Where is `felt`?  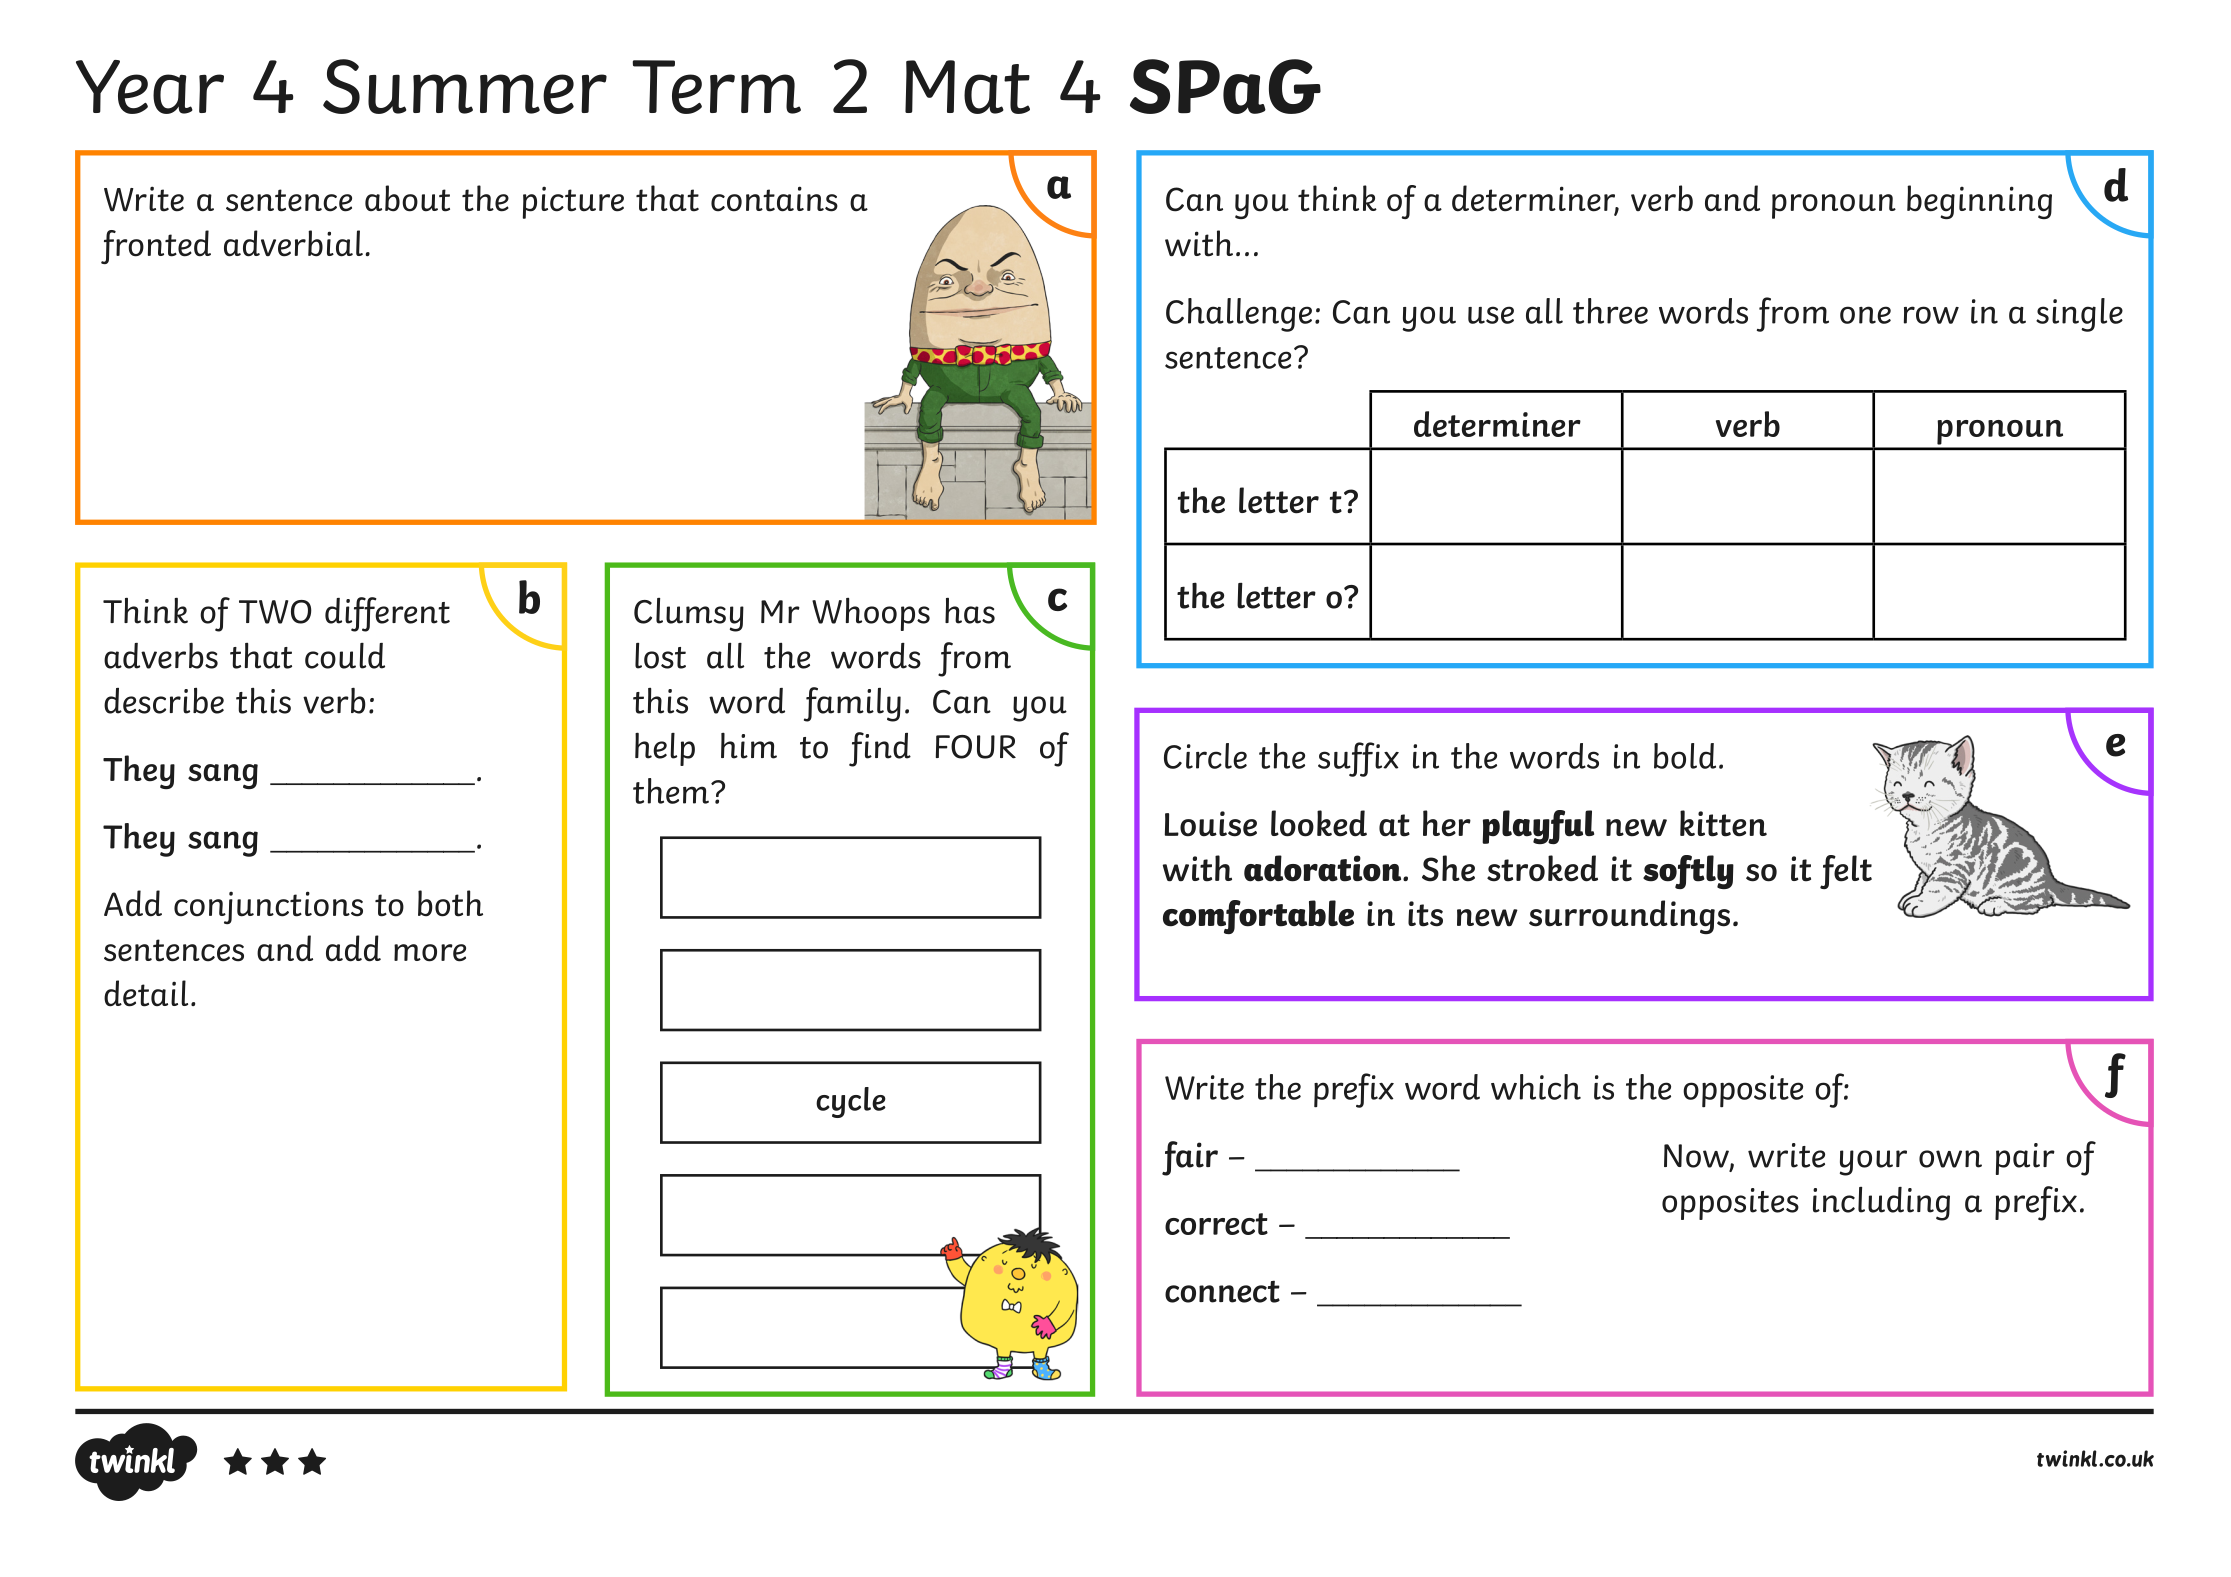 felt is located at coordinates (1846, 872).
